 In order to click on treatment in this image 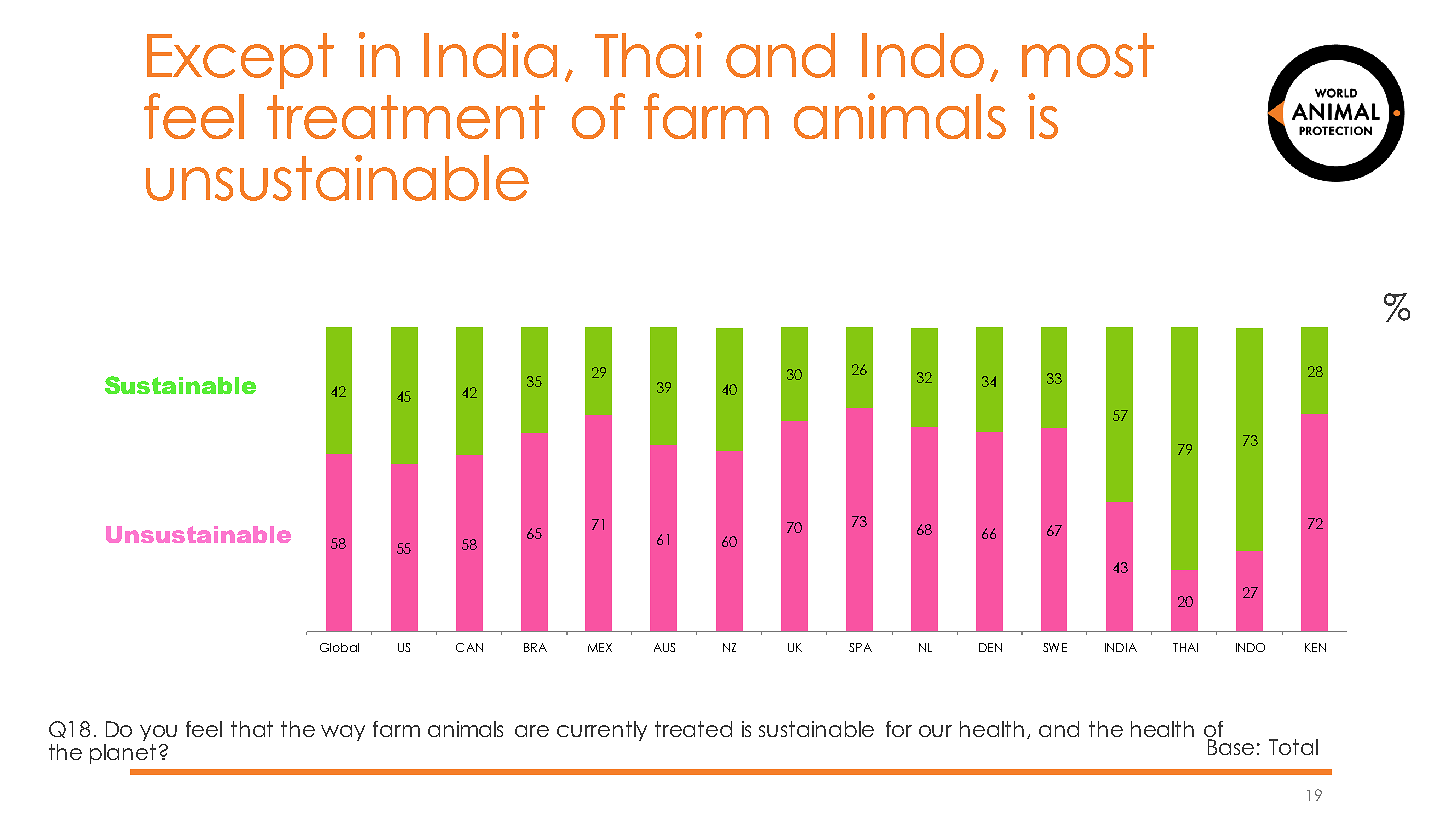, I will do `click(406, 117)`.
